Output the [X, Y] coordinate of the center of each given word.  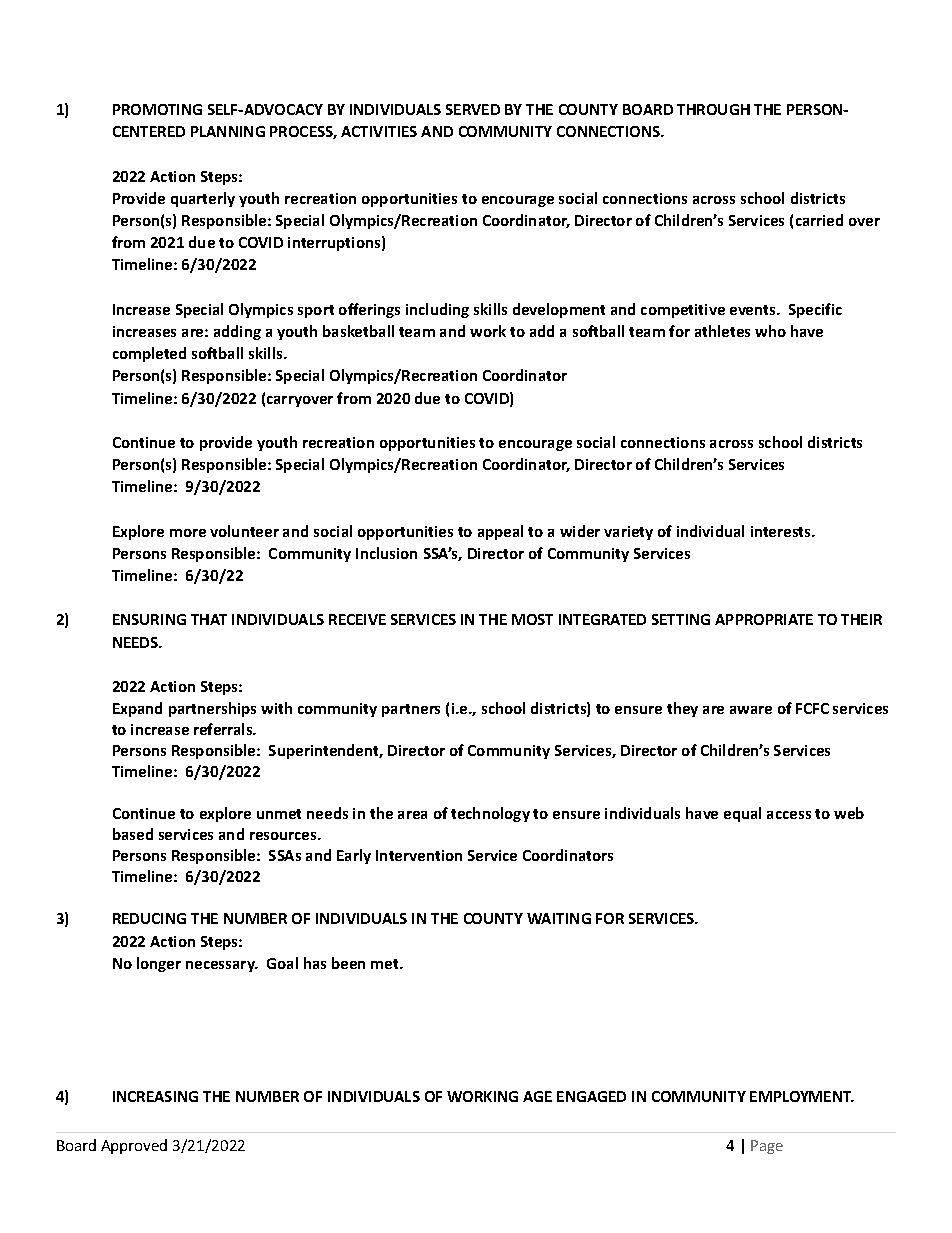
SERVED [473, 109]
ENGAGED [591, 1096]
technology [490, 814]
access [789, 815]
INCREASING [155, 1096]
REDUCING [149, 918]
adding [237, 332]
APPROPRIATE [764, 619]
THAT [209, 619]
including [437, 310]
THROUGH [713, 109]
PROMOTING [157, 109]
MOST [532, 619]
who [770, 331]
